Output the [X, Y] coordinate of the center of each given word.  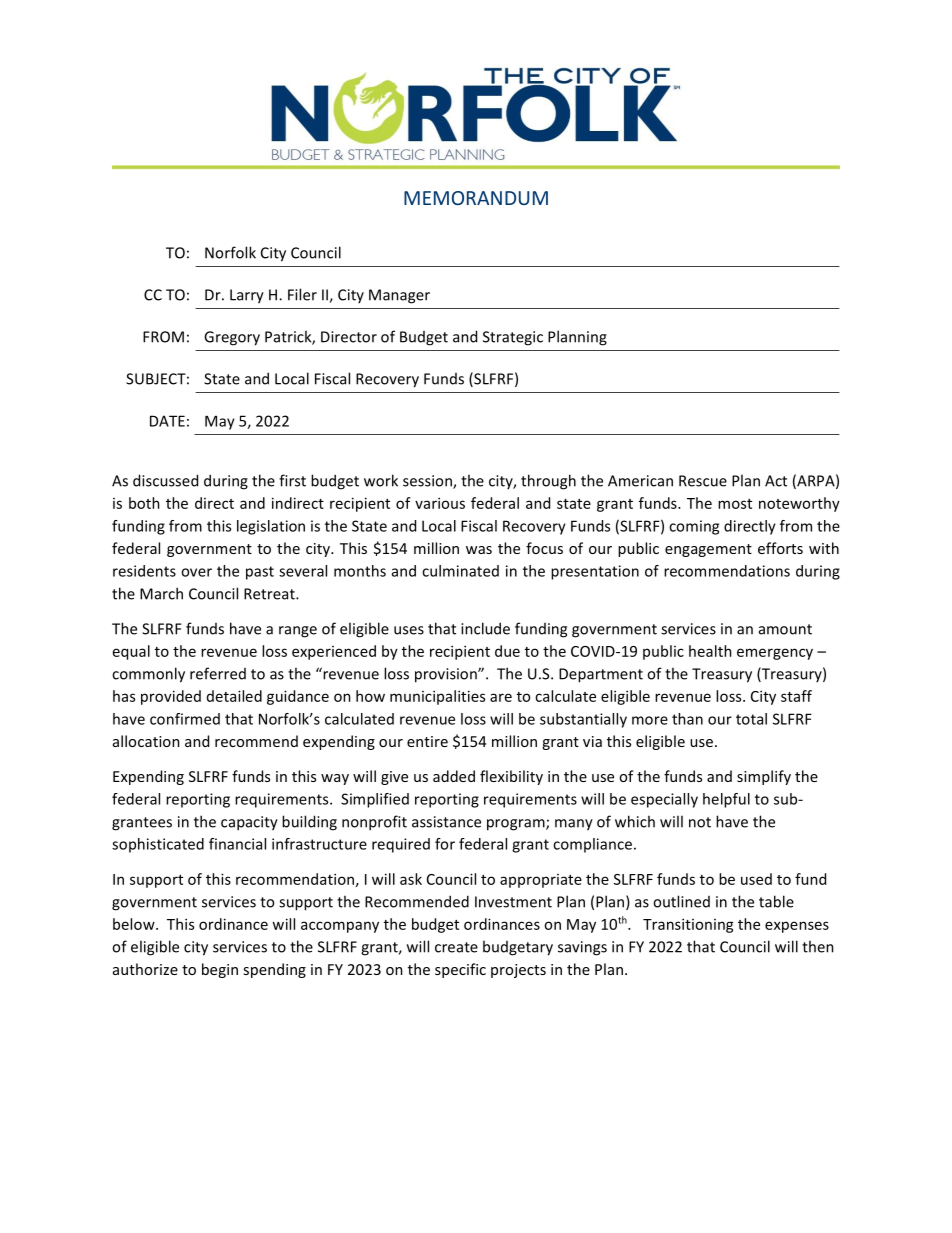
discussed [165, 480]
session [428, 482]
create [456, 947]
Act [776, 481]
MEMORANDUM [476, 198]
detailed [234, 696]
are [501, 697]
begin [220, 970]
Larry [247, 296]
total [751, 719]
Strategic [513, 338]
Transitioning [688, 925]
